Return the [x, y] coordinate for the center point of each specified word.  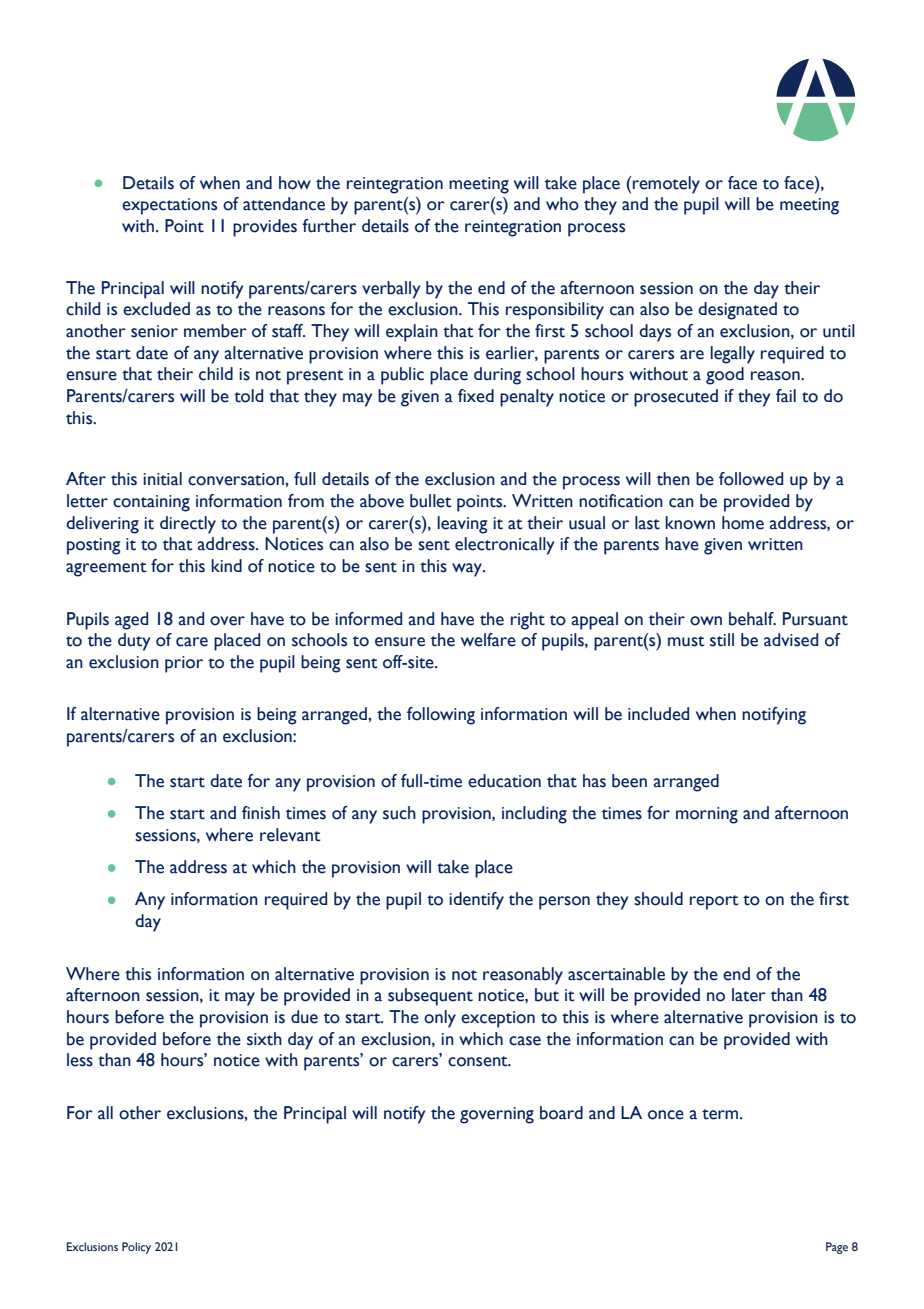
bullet [431, 501]
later [749, 995]
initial [162, 479]
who [562, 204]
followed [751, 479]
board [561, 1113]
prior [184, 664]
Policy [136, 1248]
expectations [169, 206]
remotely [666, 185]
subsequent [430, 997]
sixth [264, 1039]
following [441, 716]
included [658, 714]
